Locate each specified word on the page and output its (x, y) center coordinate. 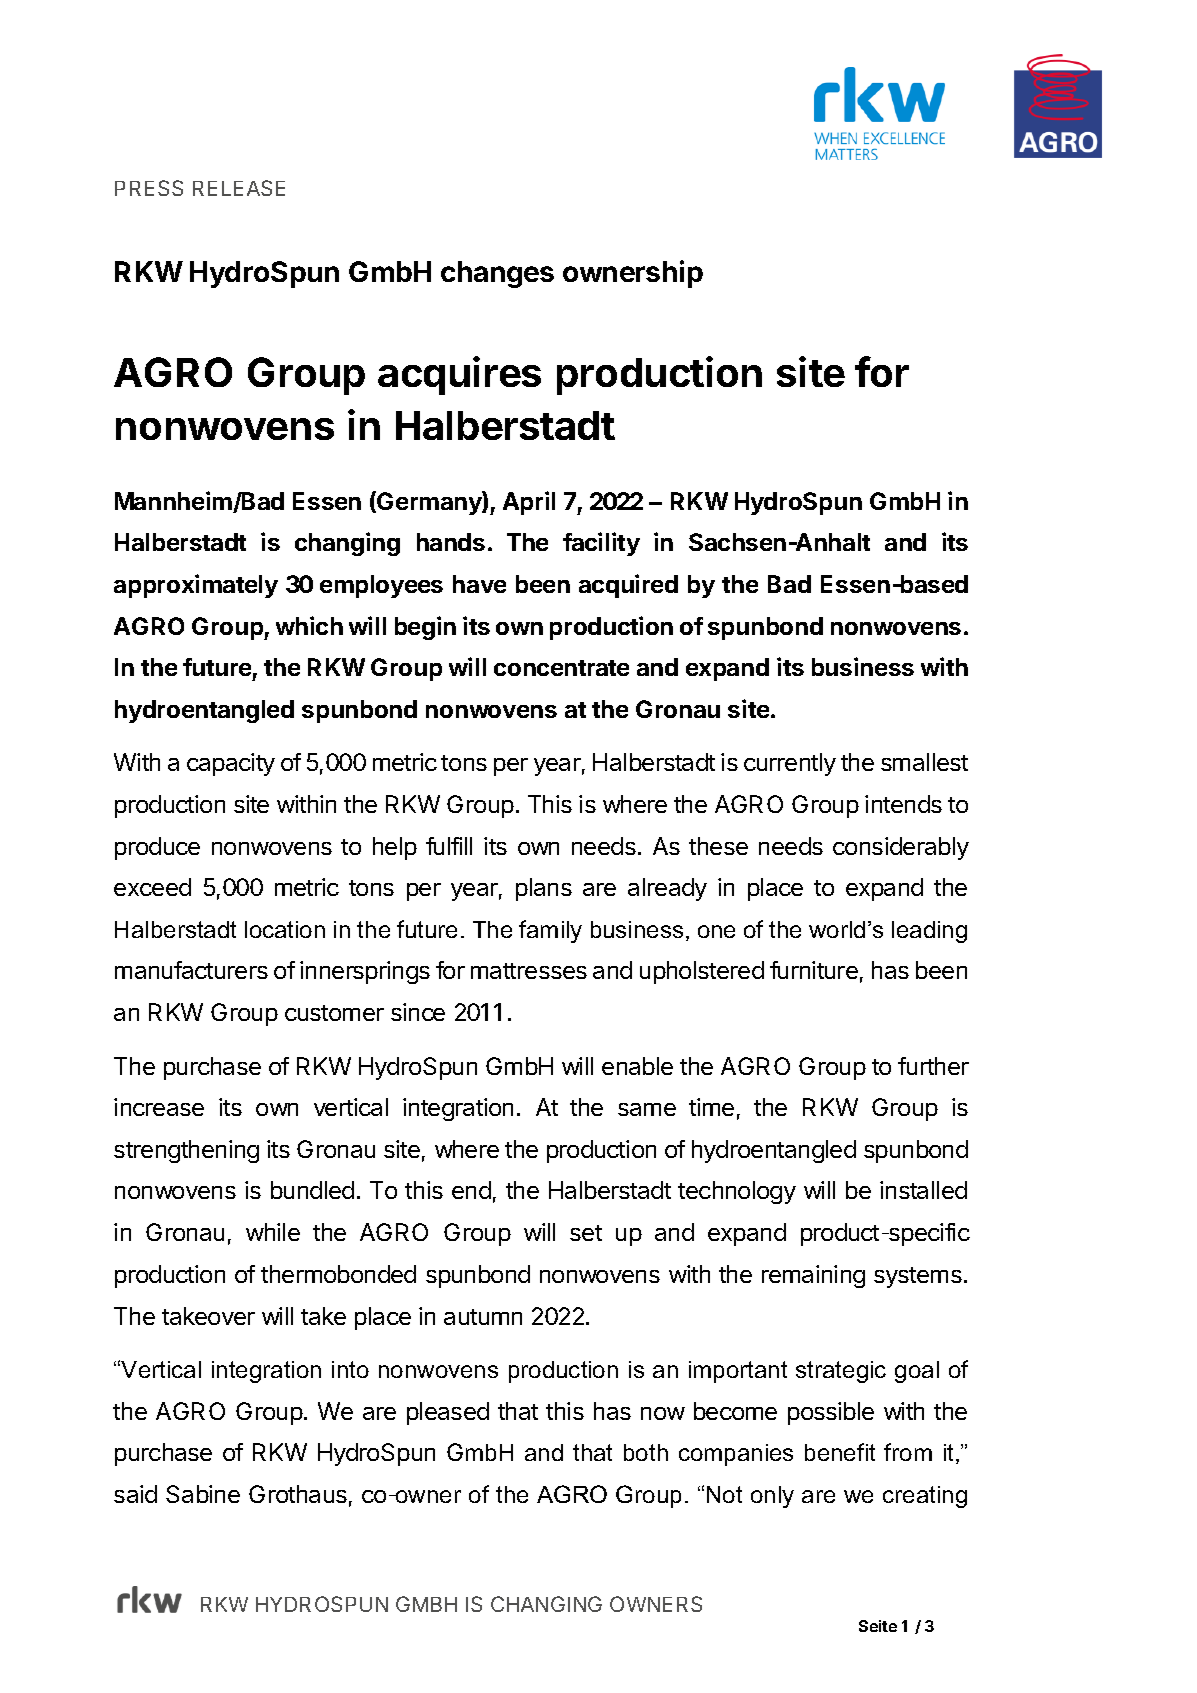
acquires (459, 375)
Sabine (203, 1494)
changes (497, 274)
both (646, 1452)
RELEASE (239, 188)
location (285, 929)
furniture (814, 970)
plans (544, 889)
